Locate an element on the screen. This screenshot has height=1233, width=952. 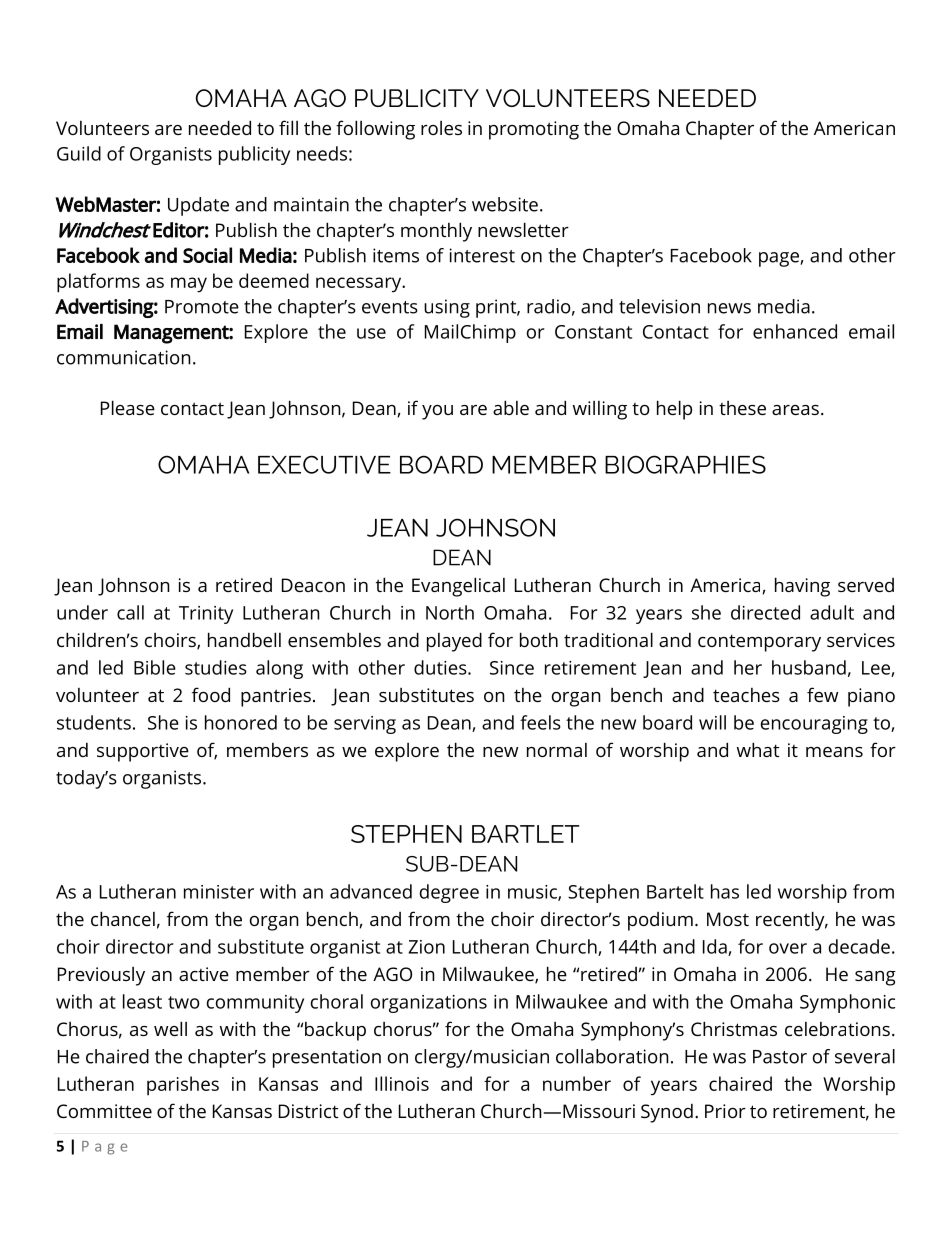
food is located at coordinates (211, 694).
